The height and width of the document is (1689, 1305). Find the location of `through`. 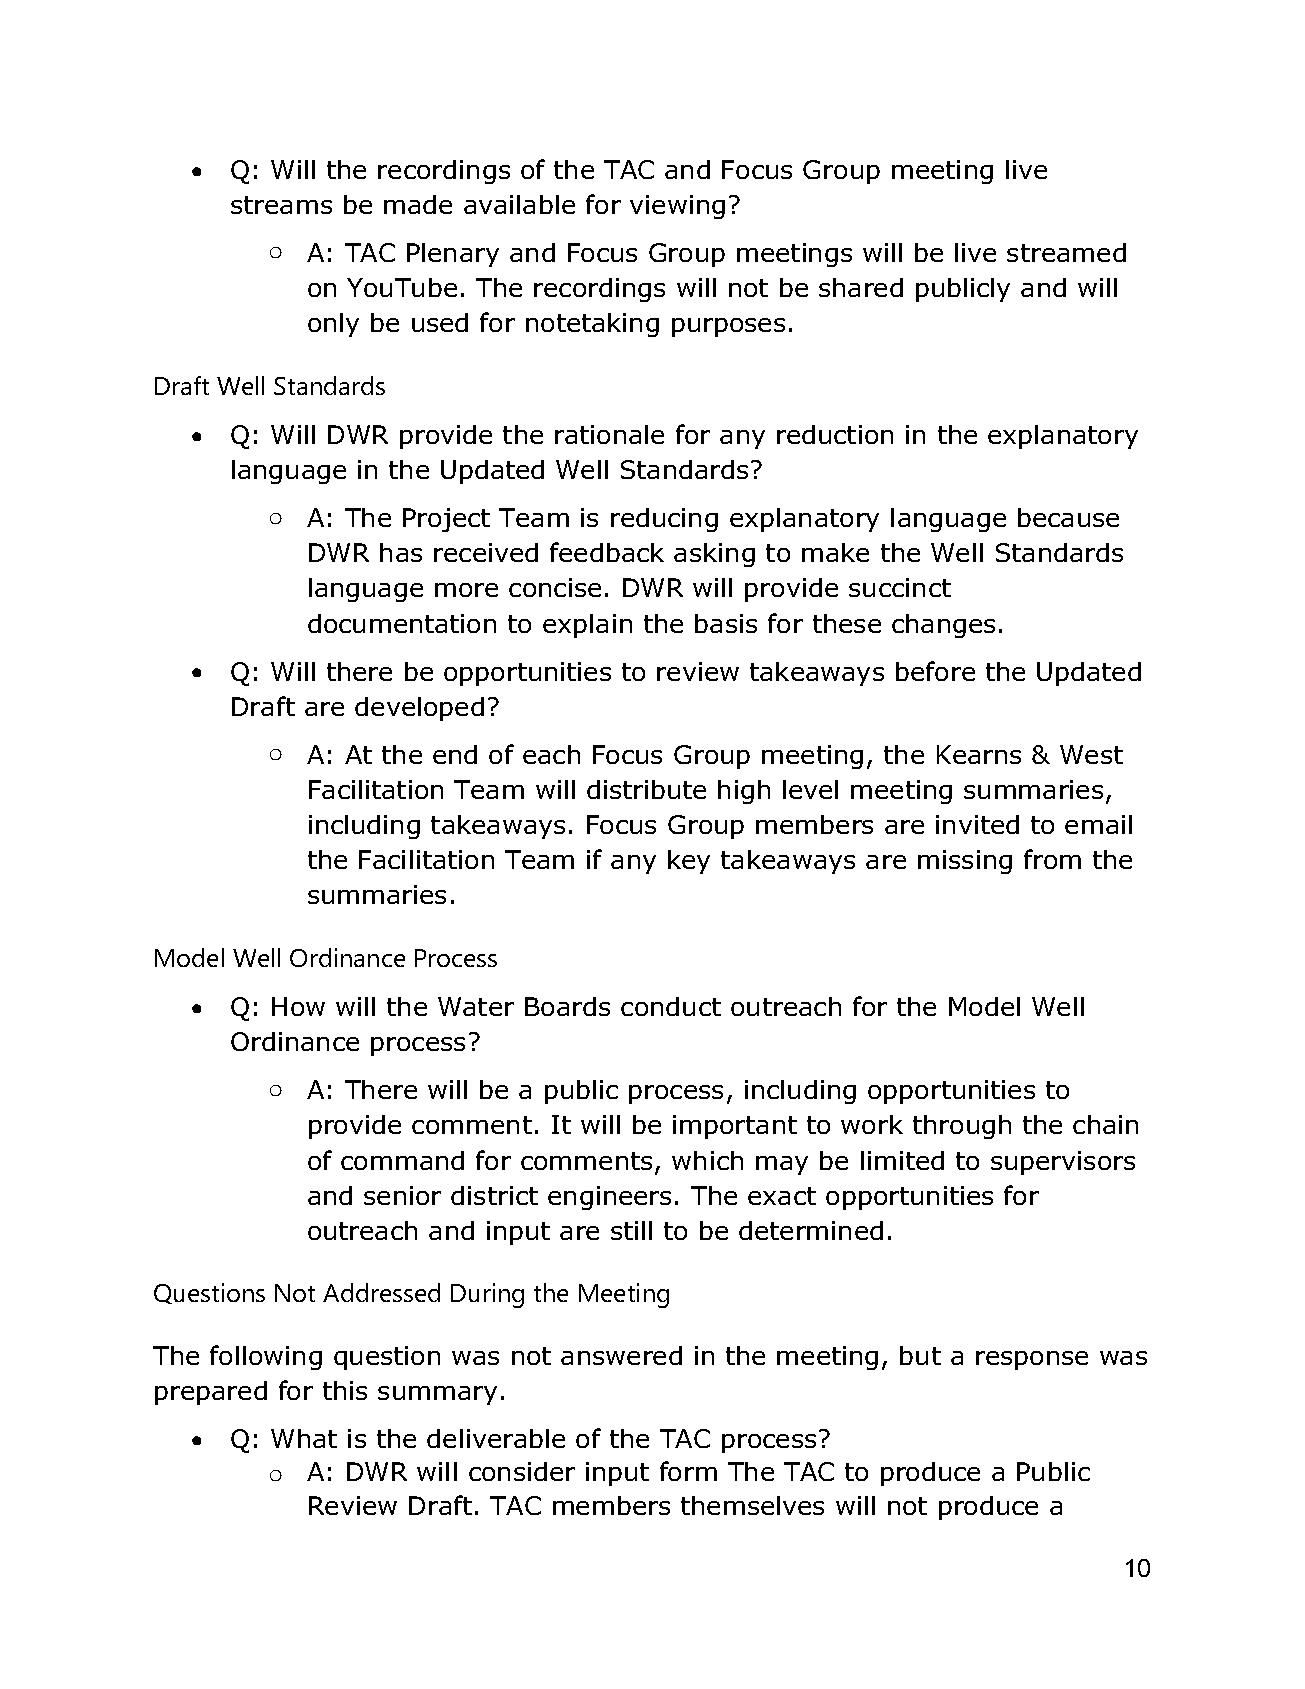

through is located at coordinates (962, 1127).
